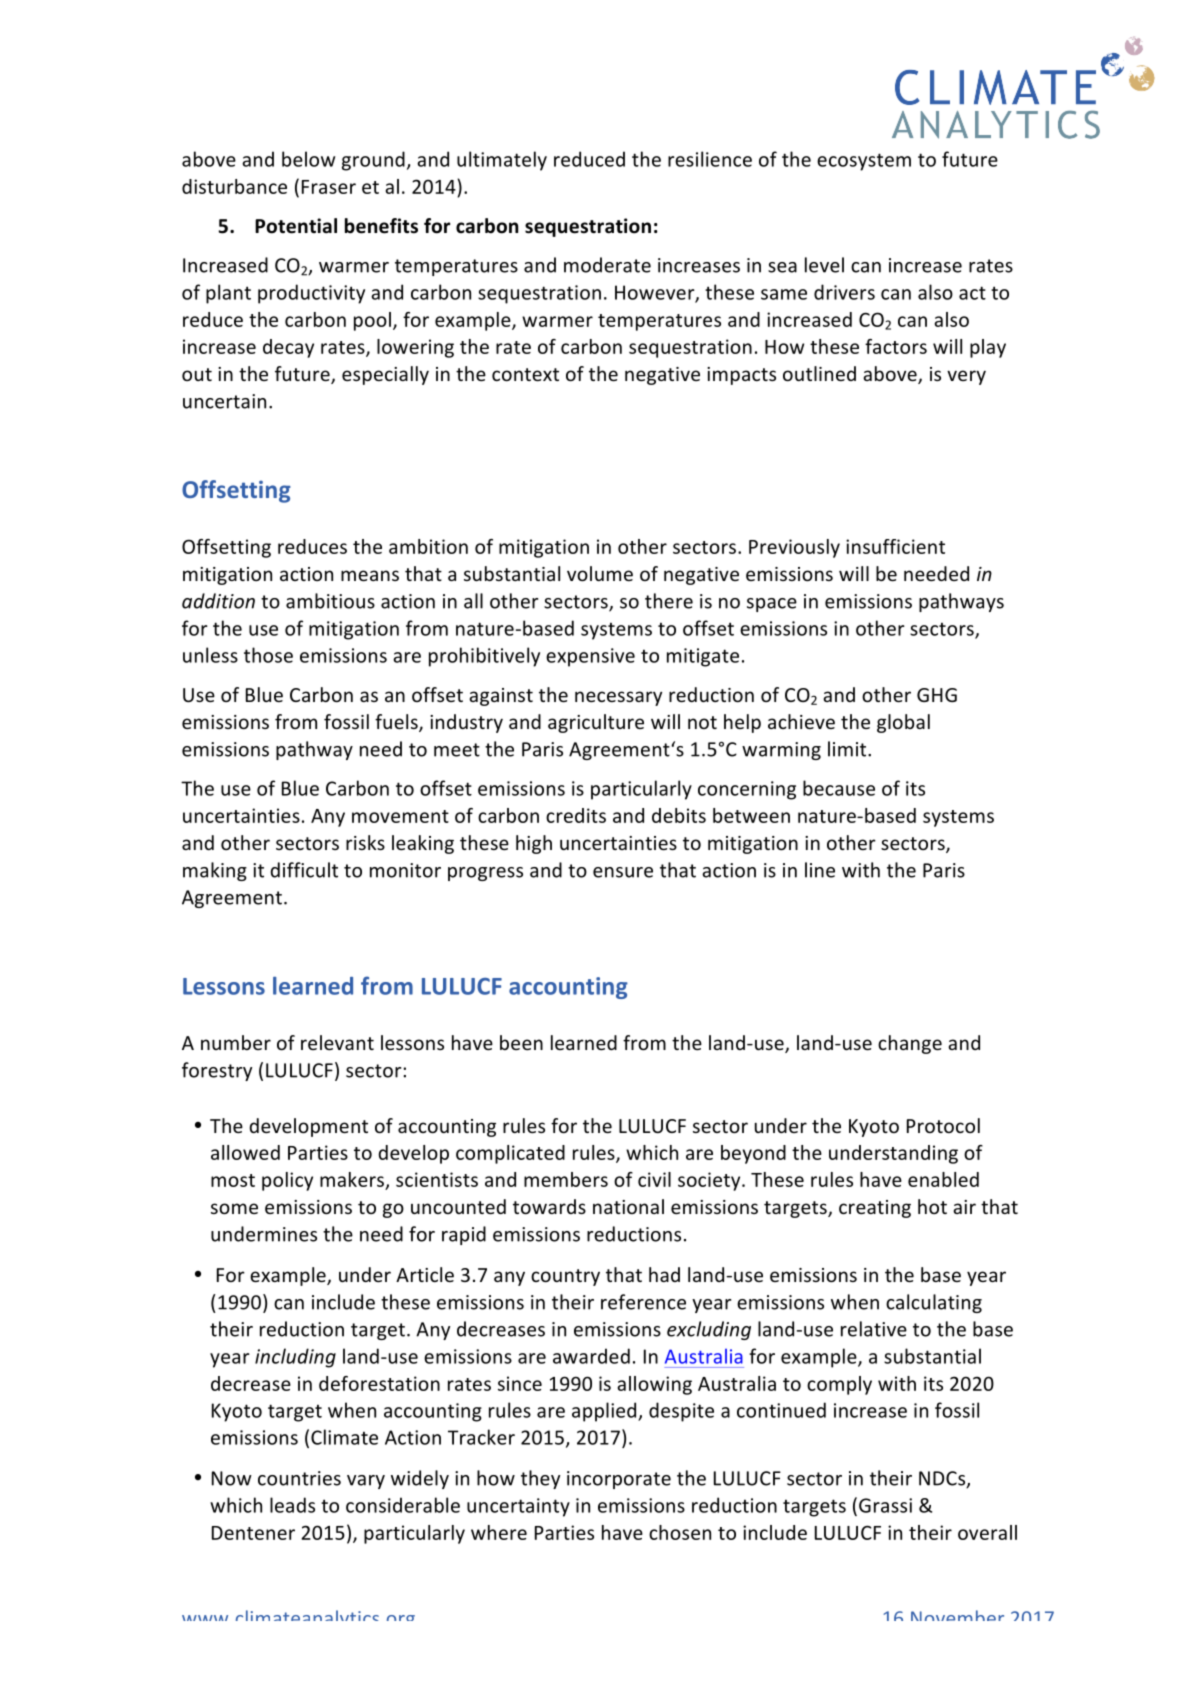  Describe the element at coordinates (292, 1505) in the screenshot. I see `leads` at that location.
